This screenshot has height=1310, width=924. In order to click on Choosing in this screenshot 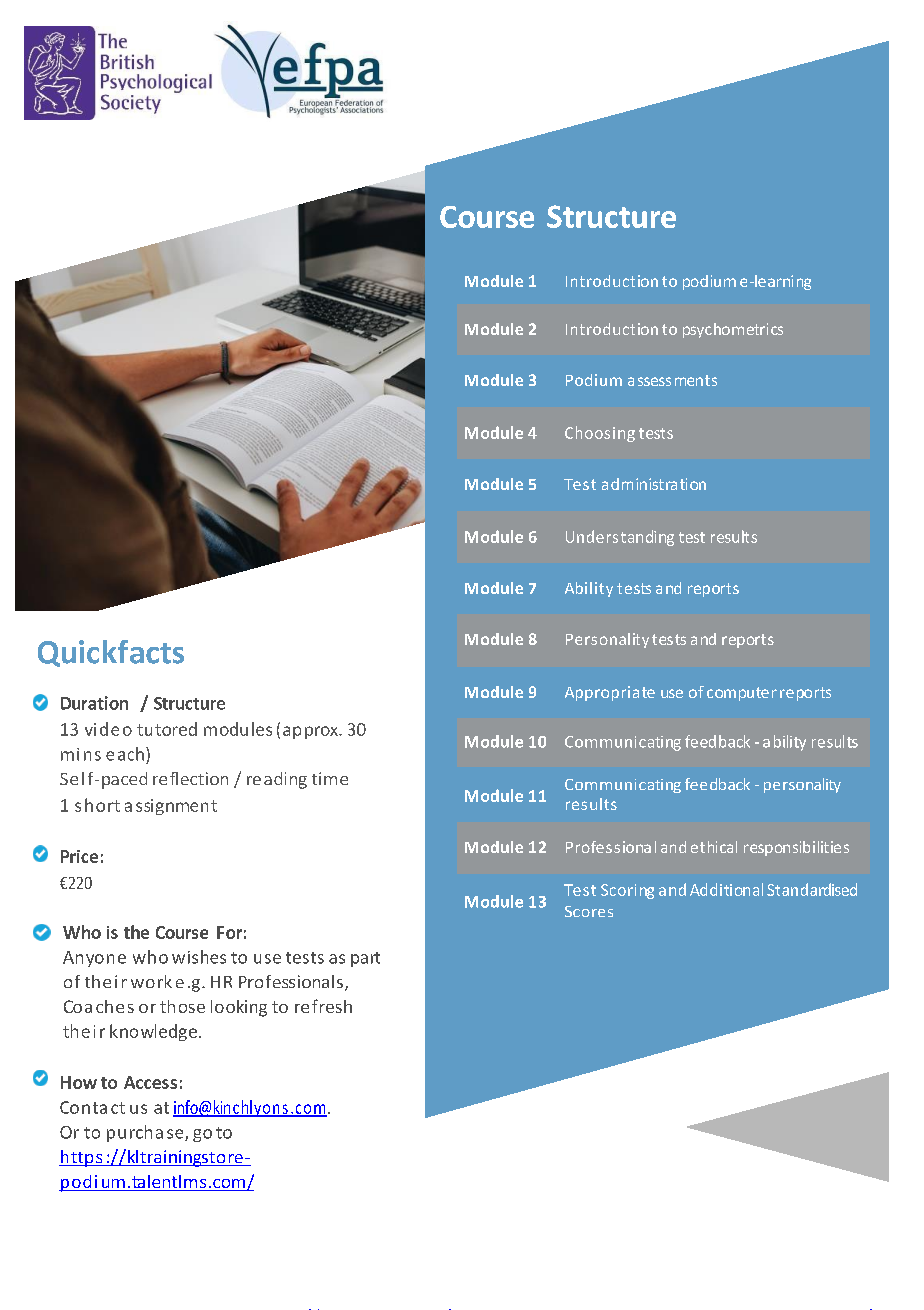, I will do `click(600, 434)`.
